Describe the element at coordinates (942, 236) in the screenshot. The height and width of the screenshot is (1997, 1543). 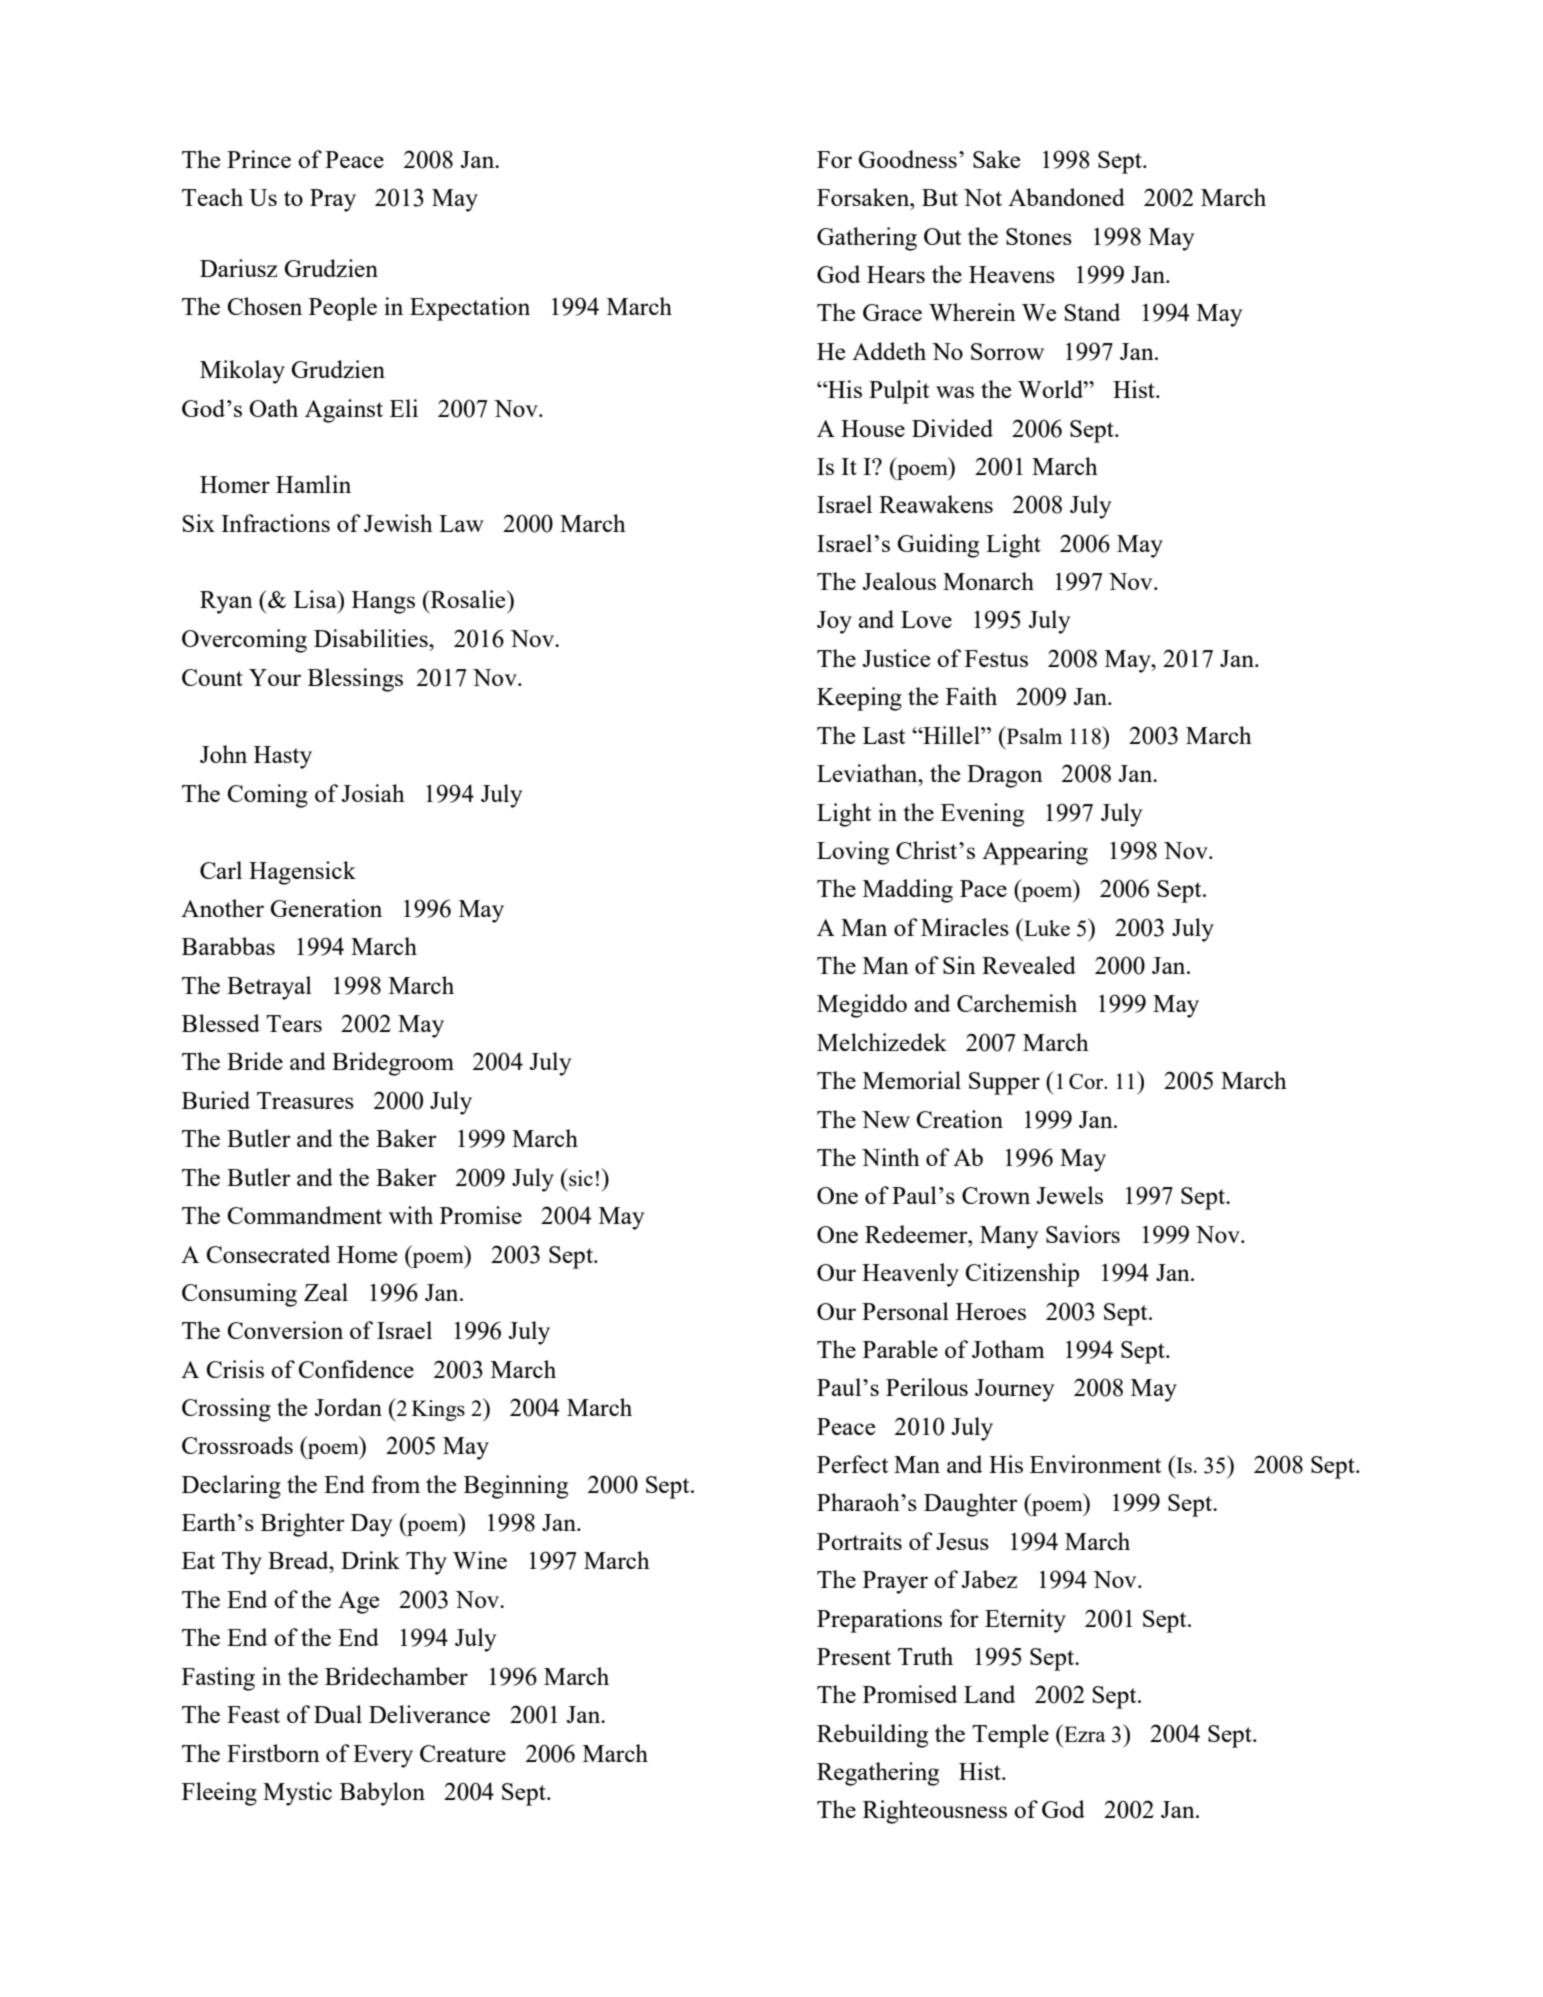
I see `Out` at that location.
